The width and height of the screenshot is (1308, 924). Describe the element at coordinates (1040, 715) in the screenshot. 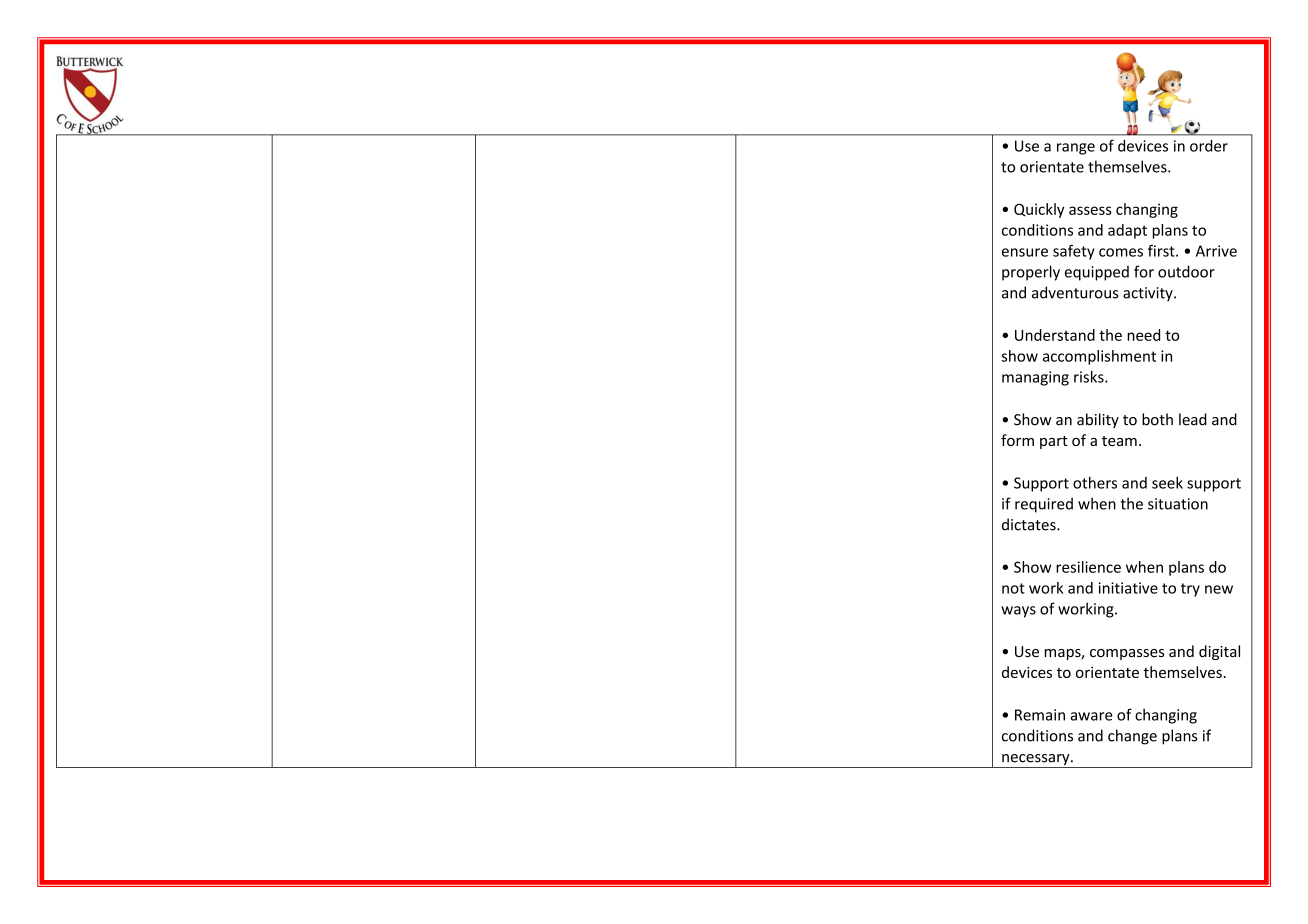

I see `Remain` at that location.
